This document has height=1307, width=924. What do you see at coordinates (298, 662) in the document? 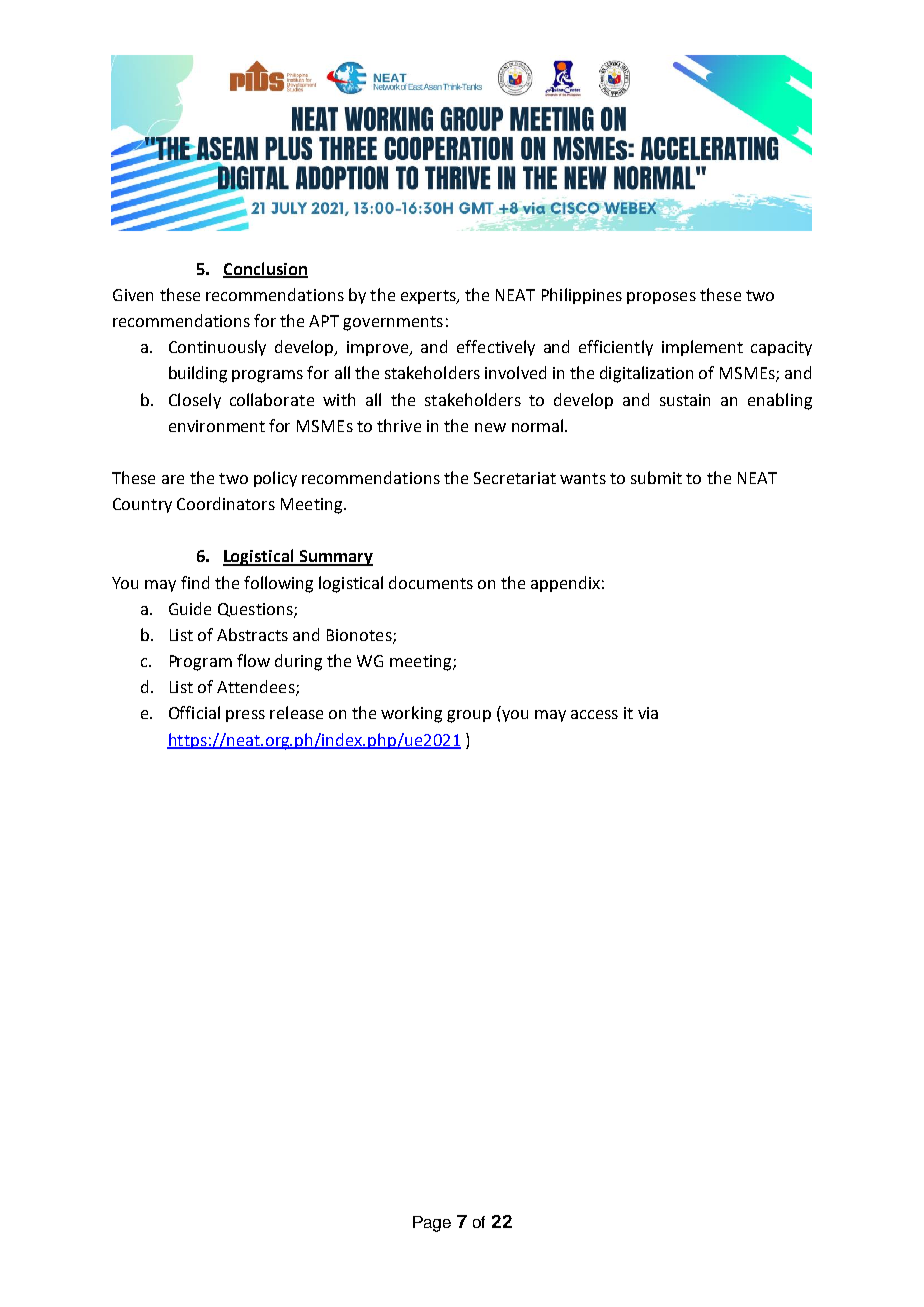
I see `during` at bounding box center [298, 662].
